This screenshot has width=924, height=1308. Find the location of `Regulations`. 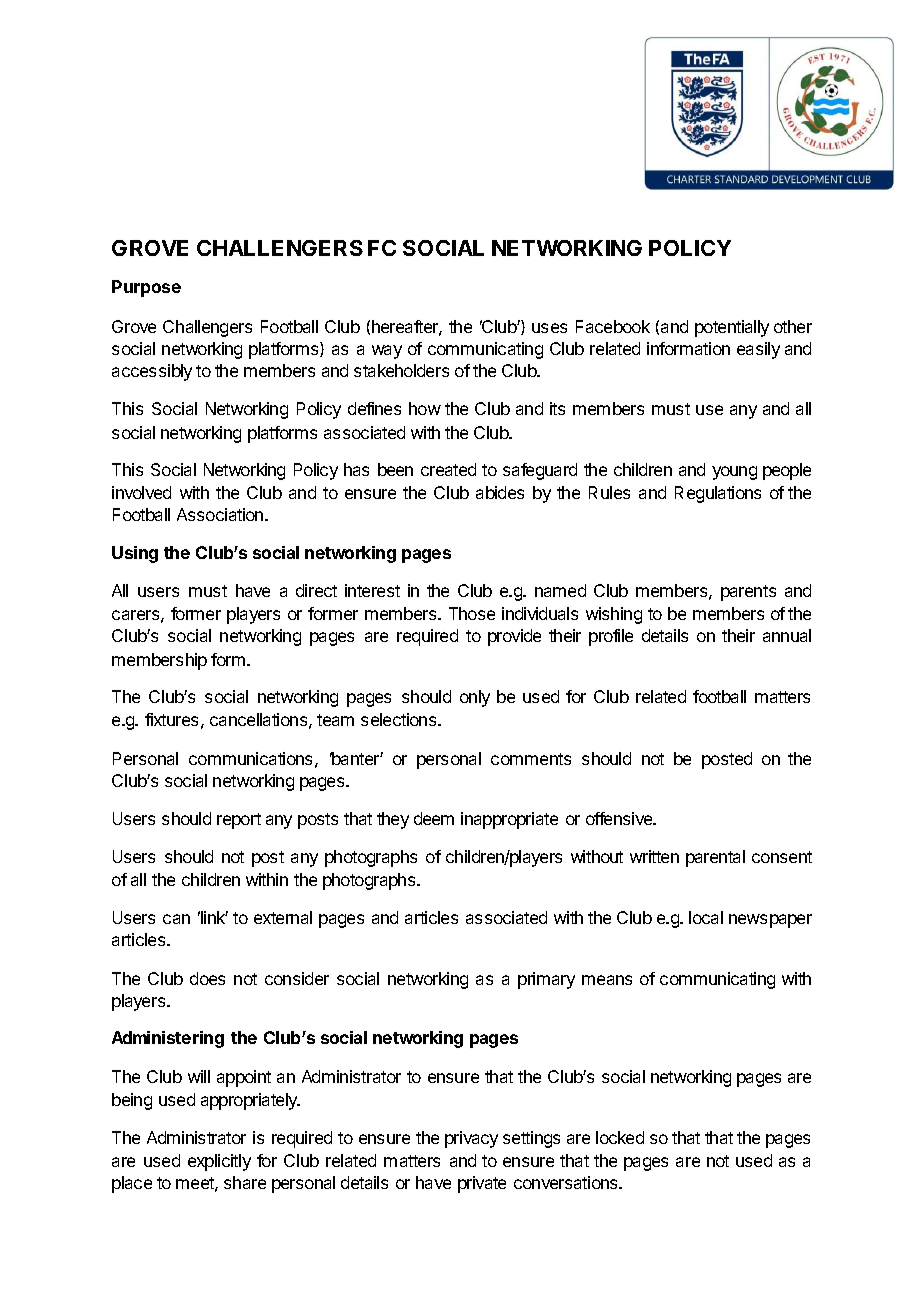

Regulations is located at coordinates (718, 494).
